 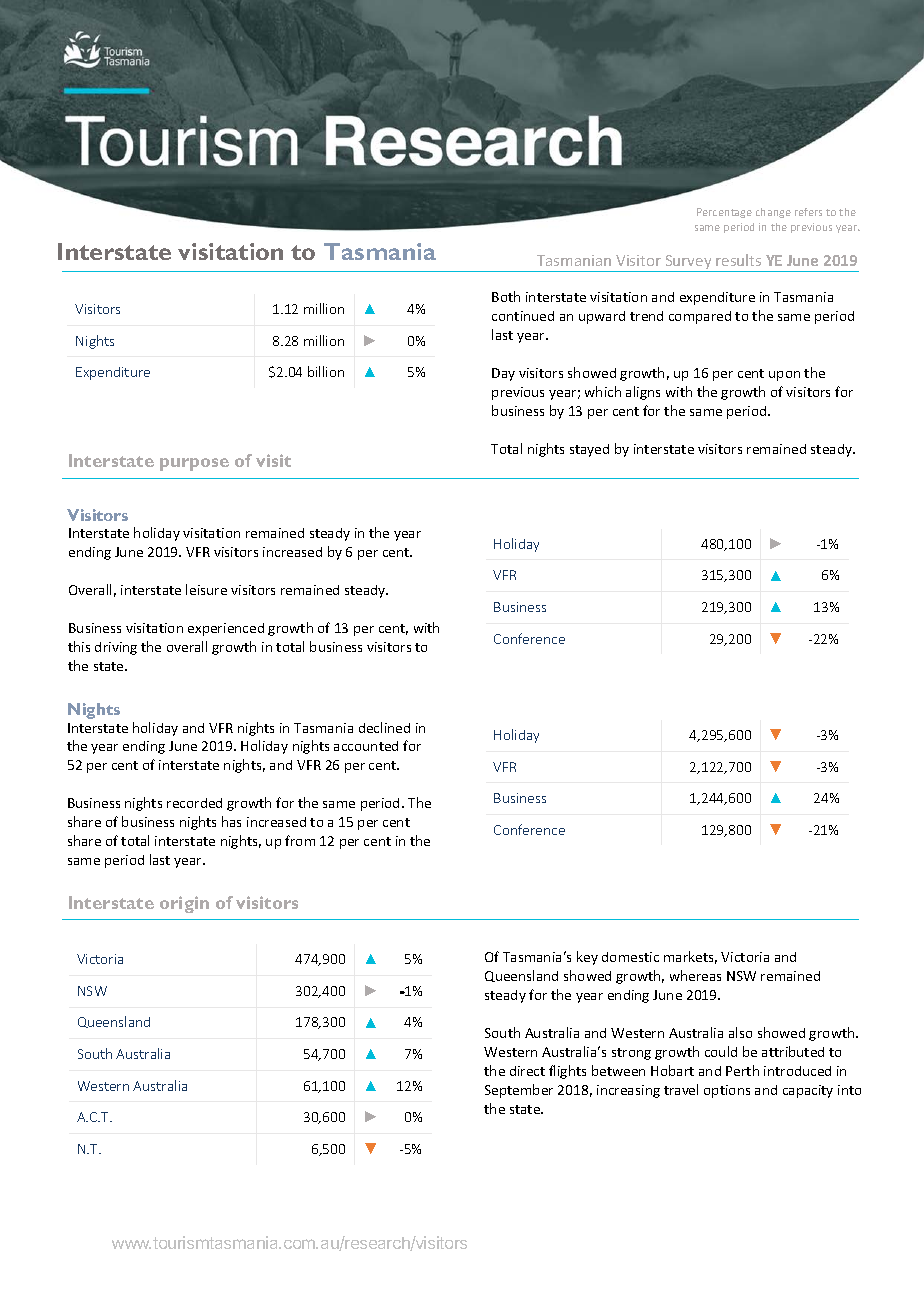 What do you see at coordinates (527, 1071) in the screenshot?
I see `direct` at bounding box center [527, 1071].
